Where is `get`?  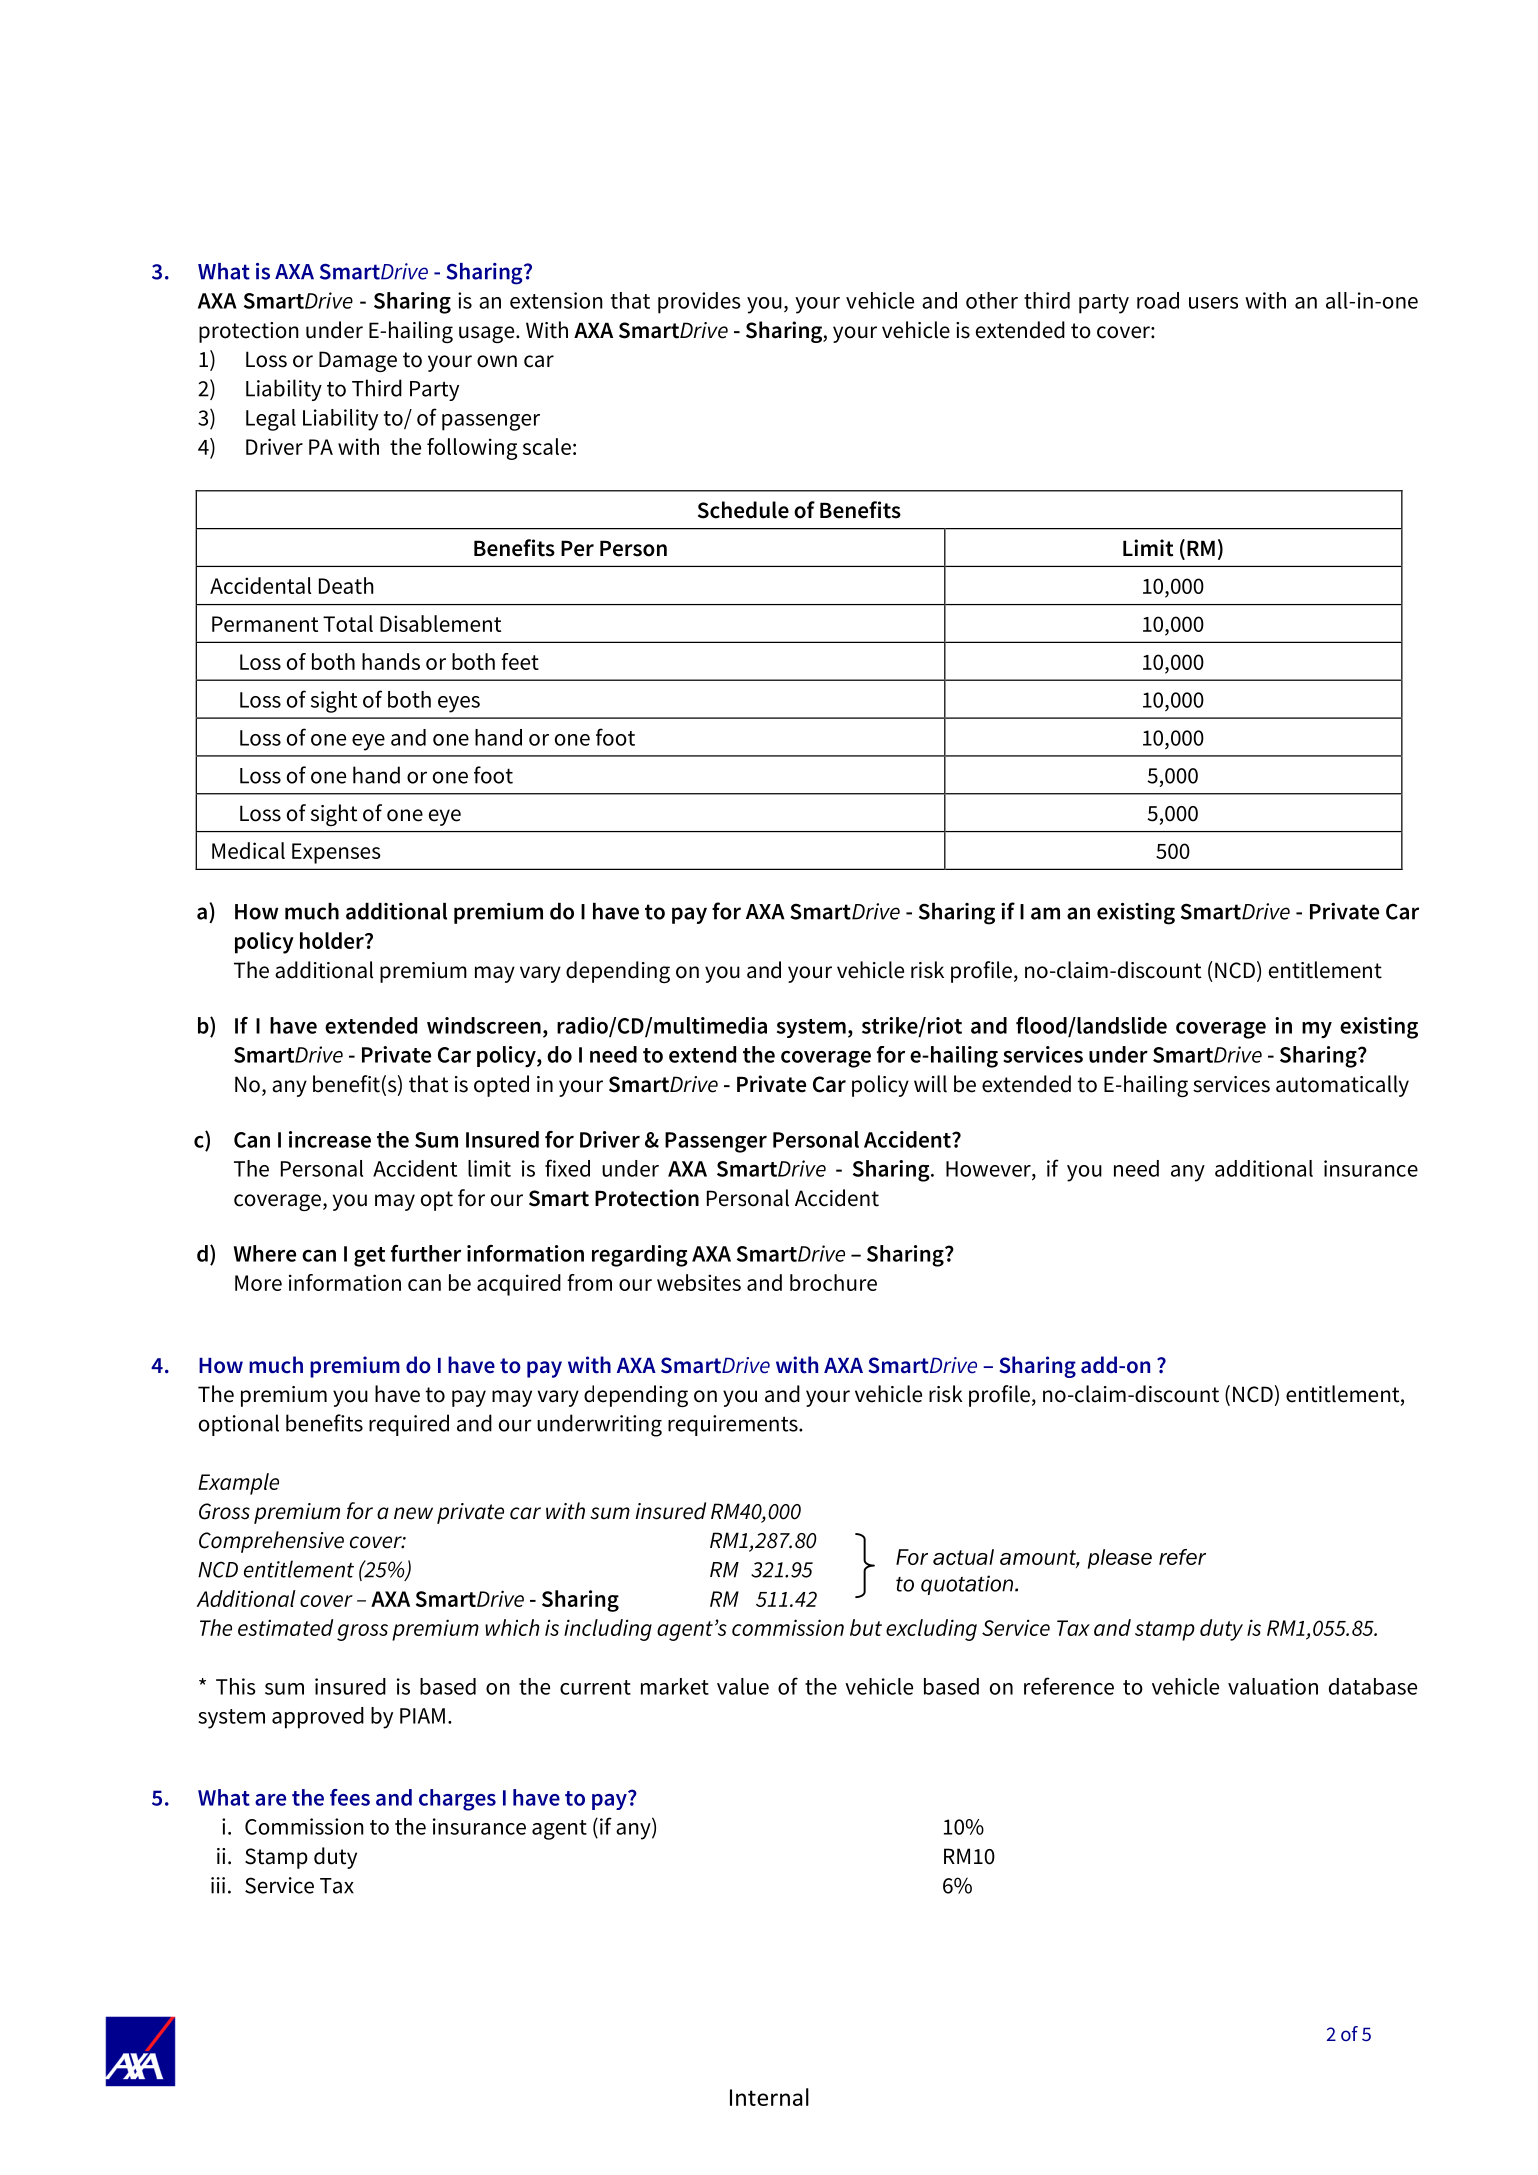 get is located at coordinates (369, 1257).
